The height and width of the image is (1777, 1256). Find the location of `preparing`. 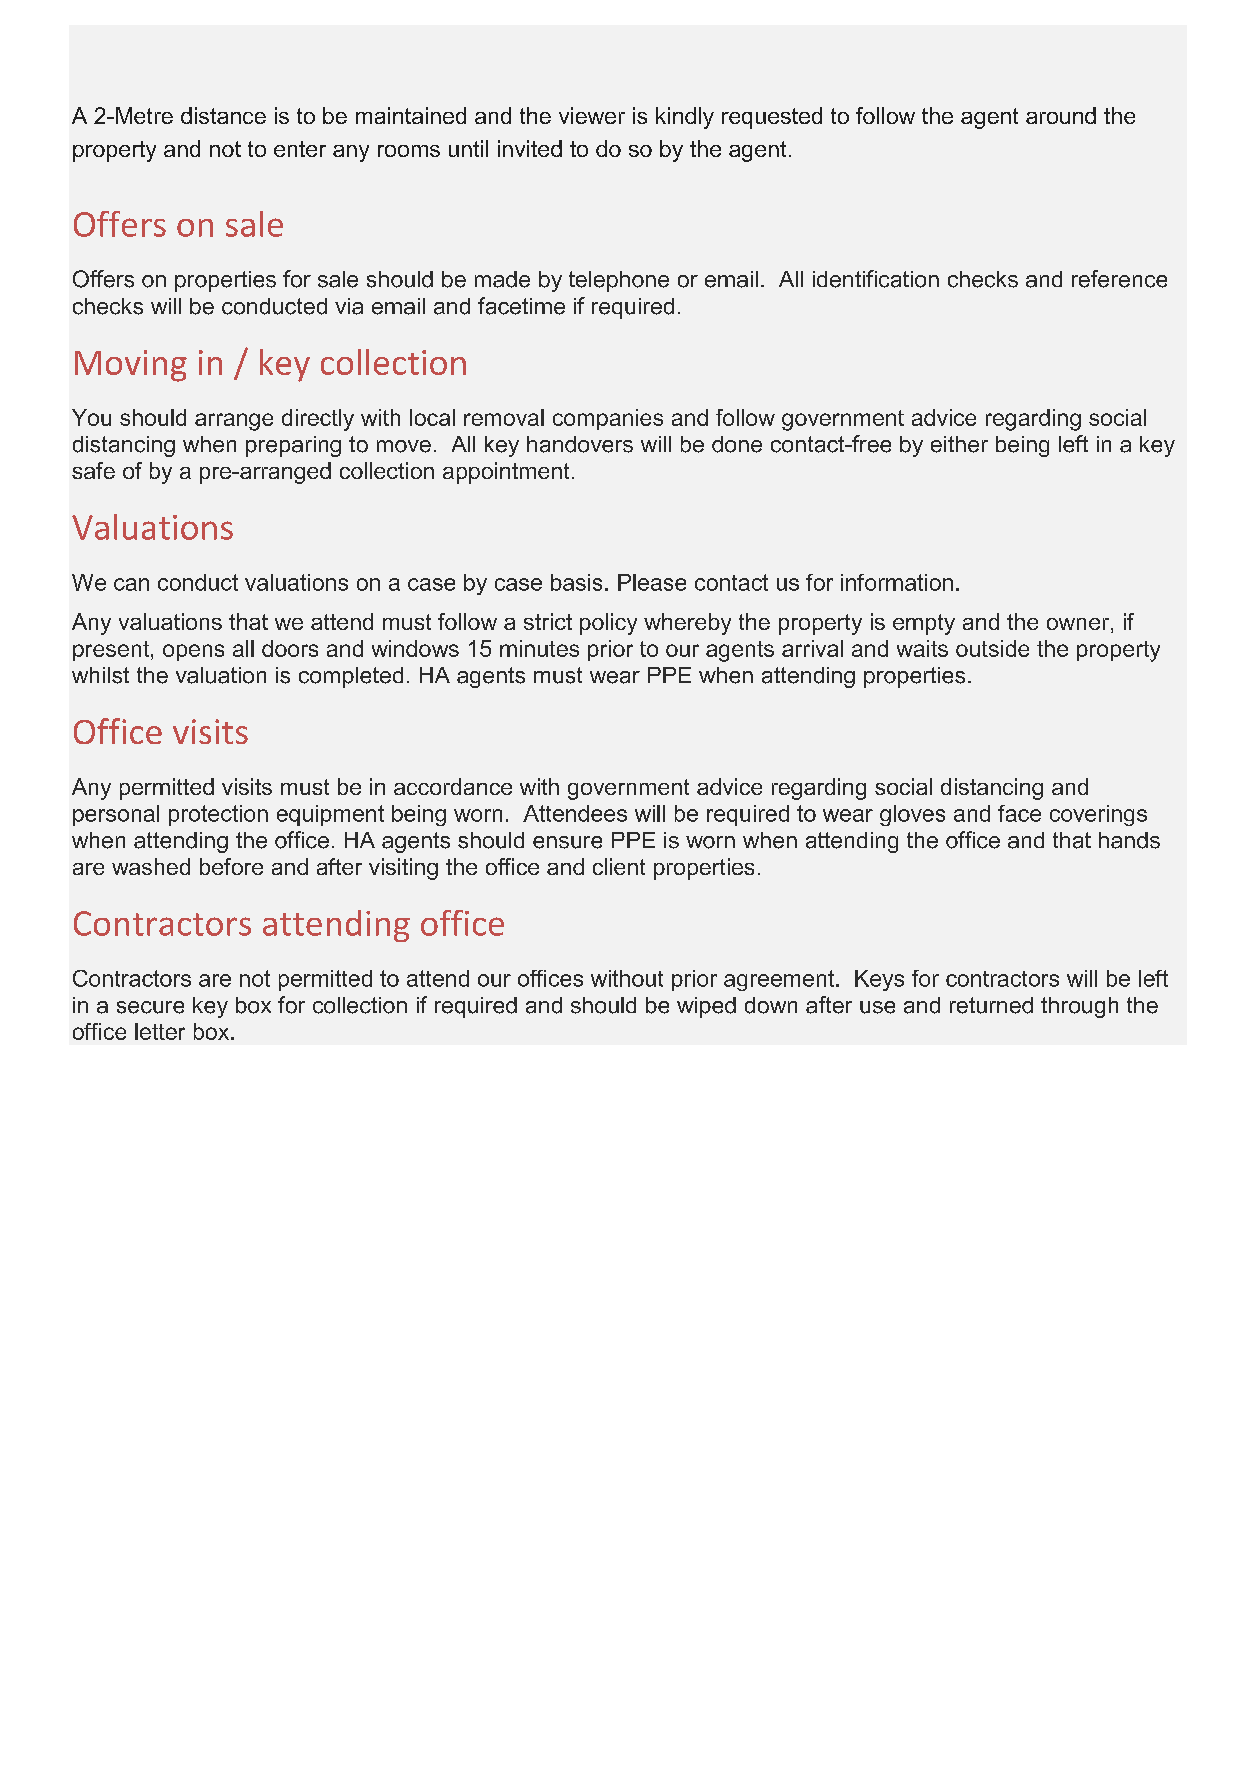

preparing is located at coordinates (293, 446).
